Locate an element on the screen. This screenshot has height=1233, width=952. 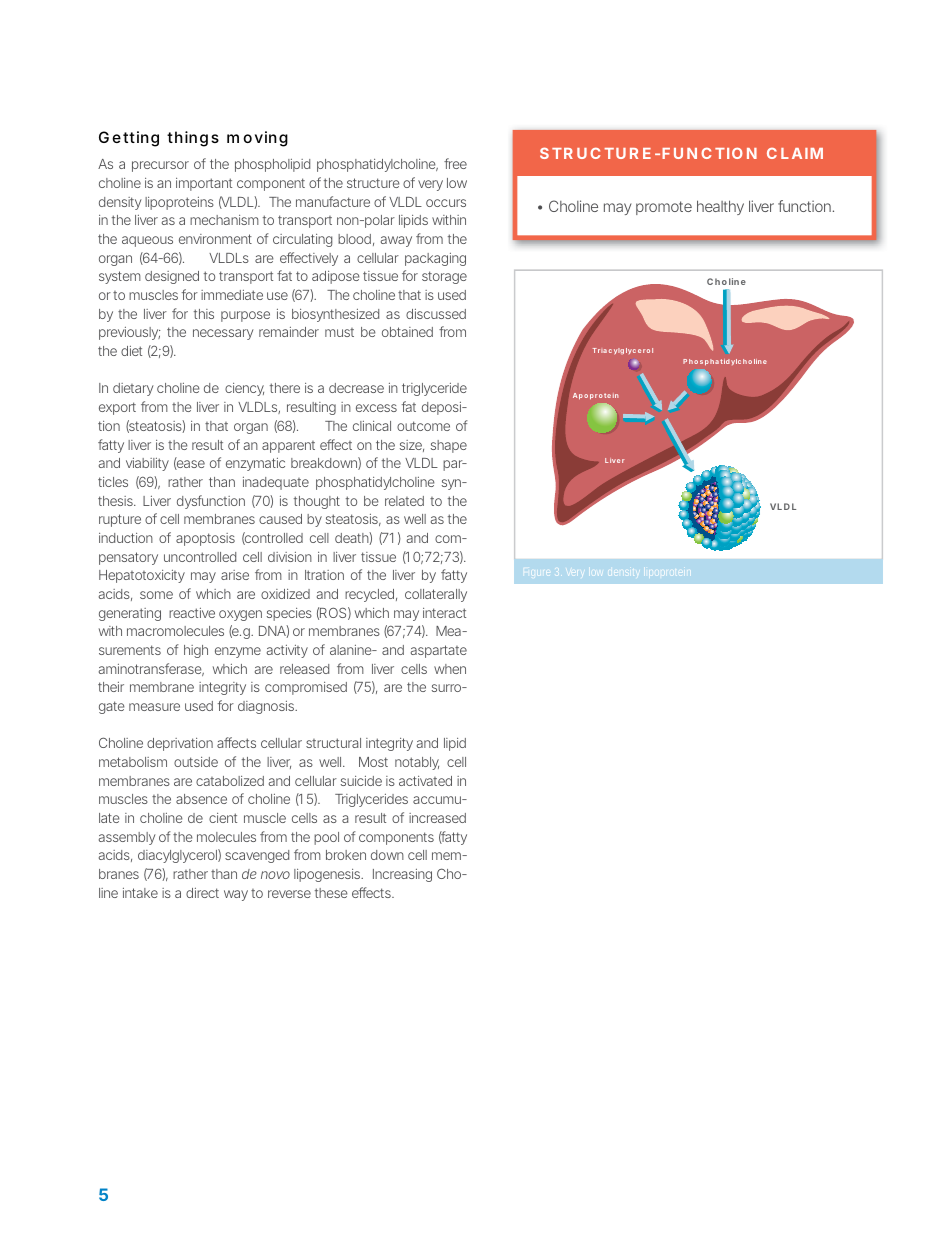
affects is located at coordinates (236, 742).
